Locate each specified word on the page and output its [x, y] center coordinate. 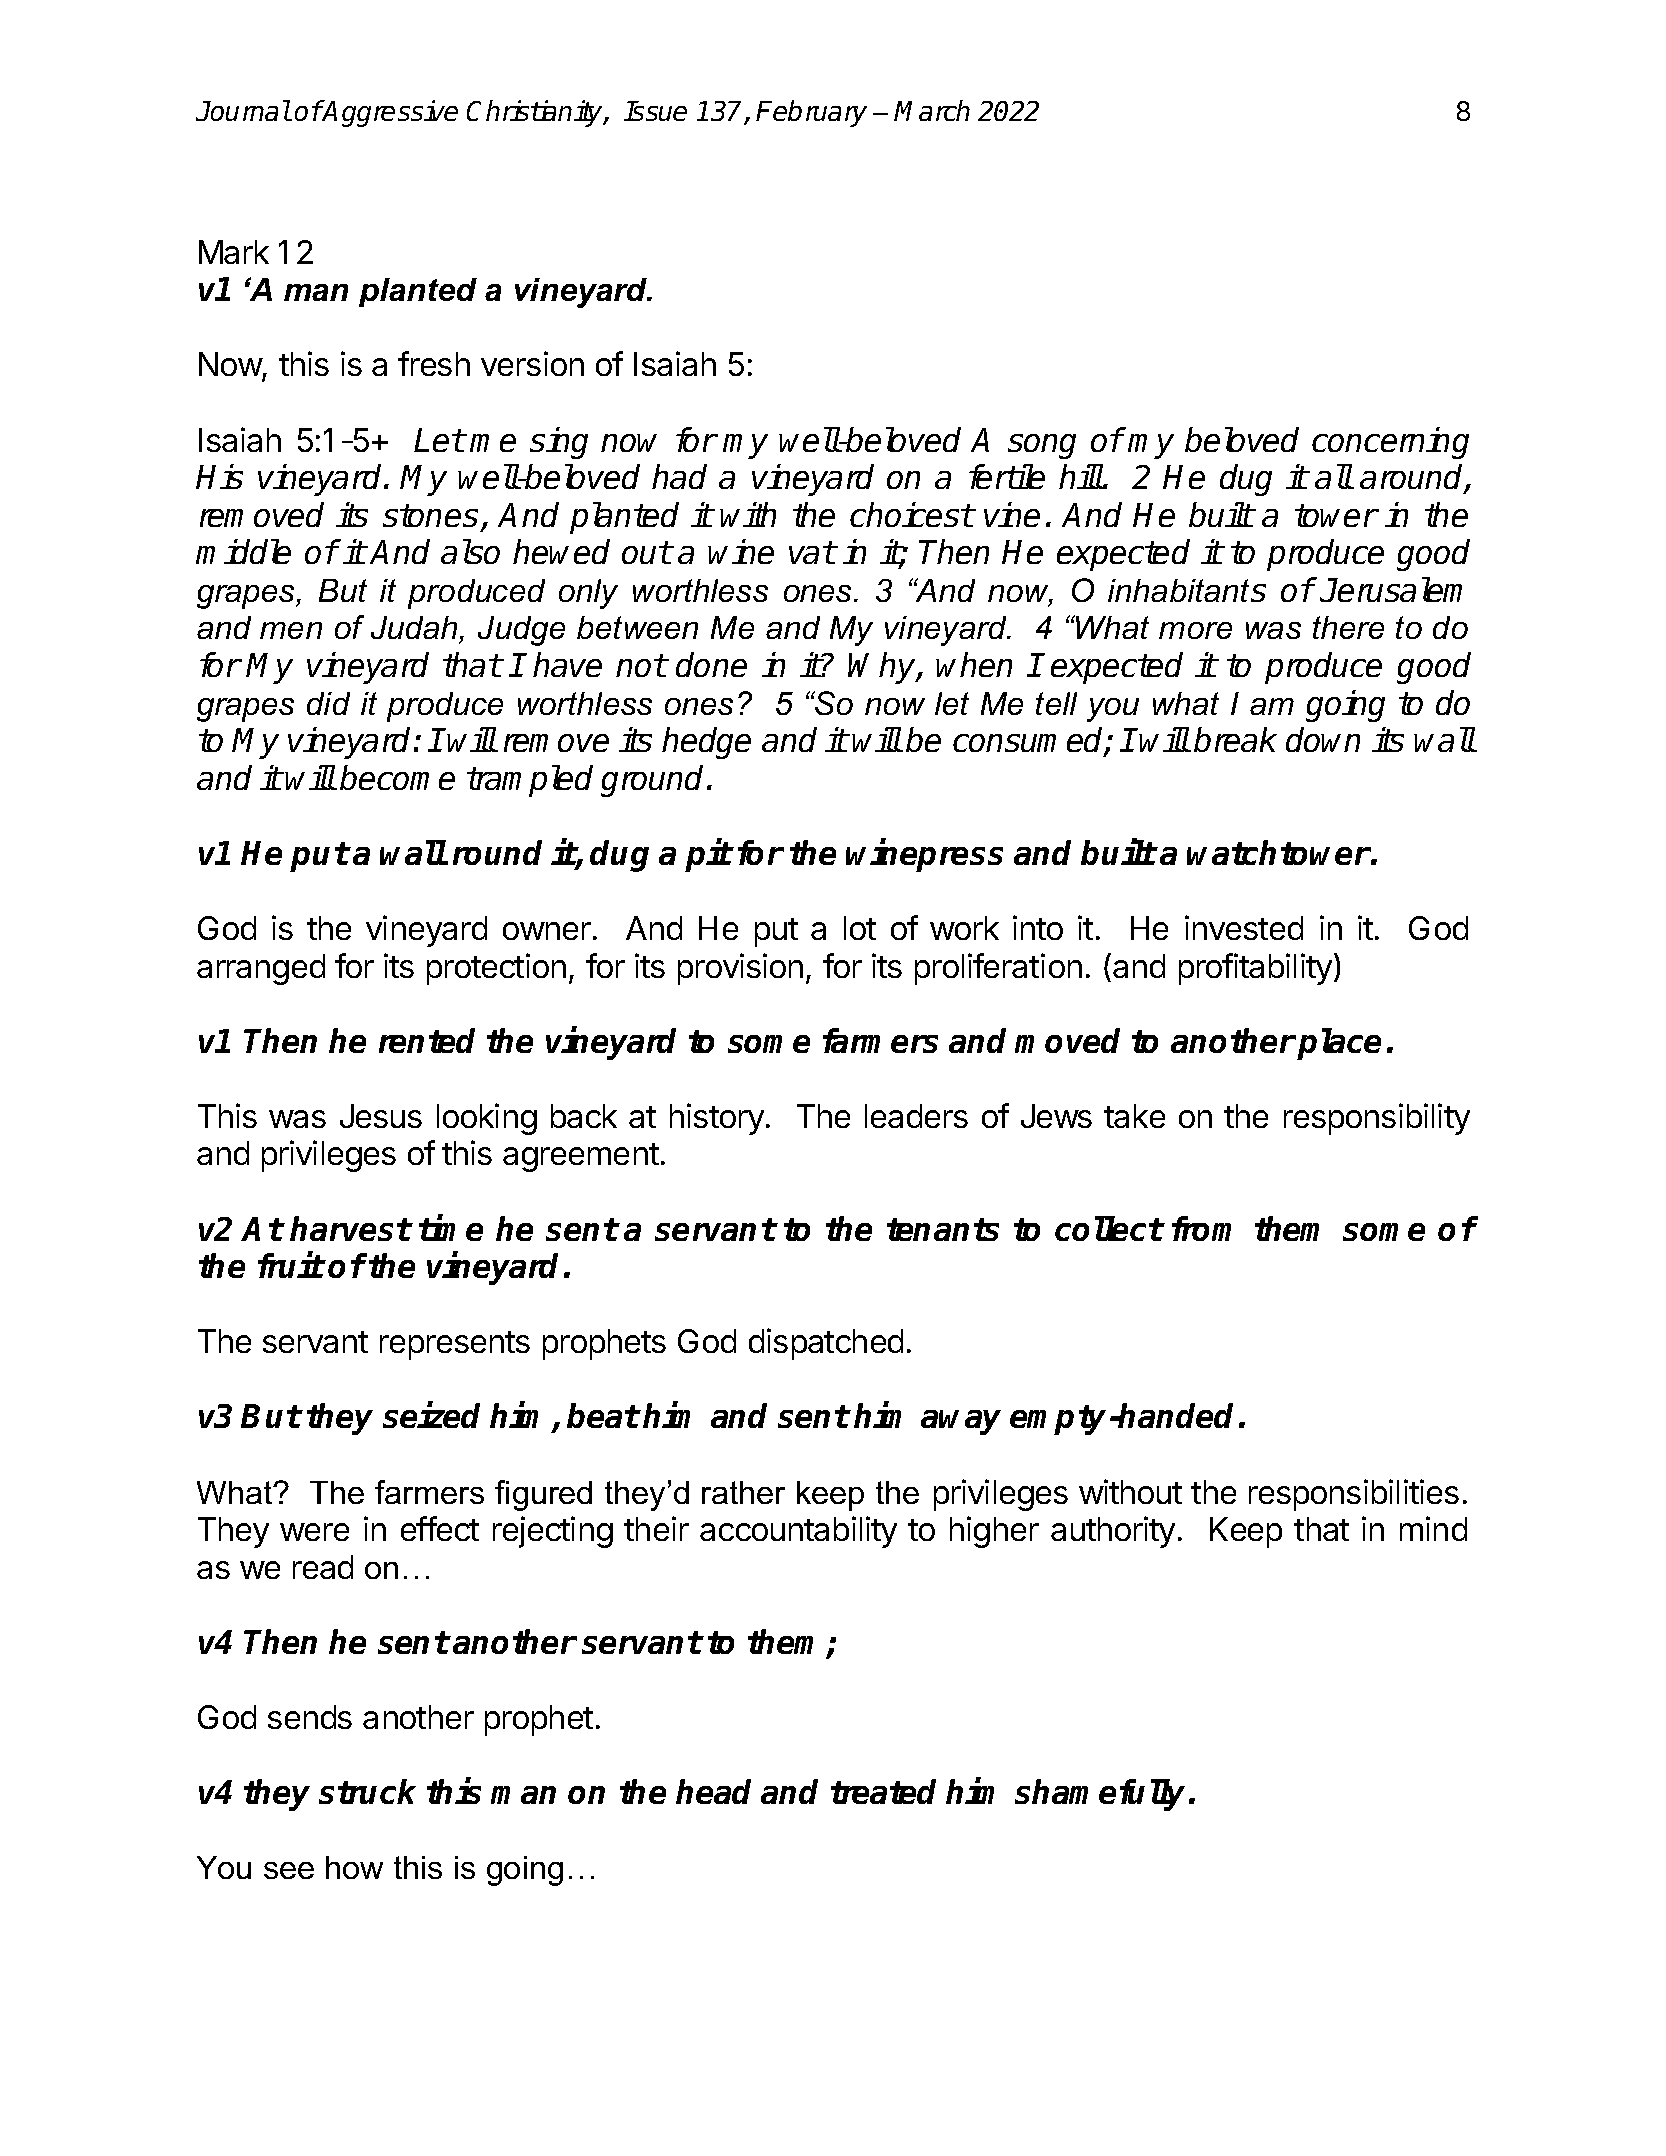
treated [883, 1791]
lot [860, 928]
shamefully [1100, 1795]
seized [431, 1415]
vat [812, 552]
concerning [1390, 443]
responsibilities [1354, 1495]
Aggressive [389, 113]
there [1348, 627]
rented [427, 1040]
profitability [1255, 969]
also [470, 551]
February [811, 113]
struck [367, 1791]
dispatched [826, 1344]
